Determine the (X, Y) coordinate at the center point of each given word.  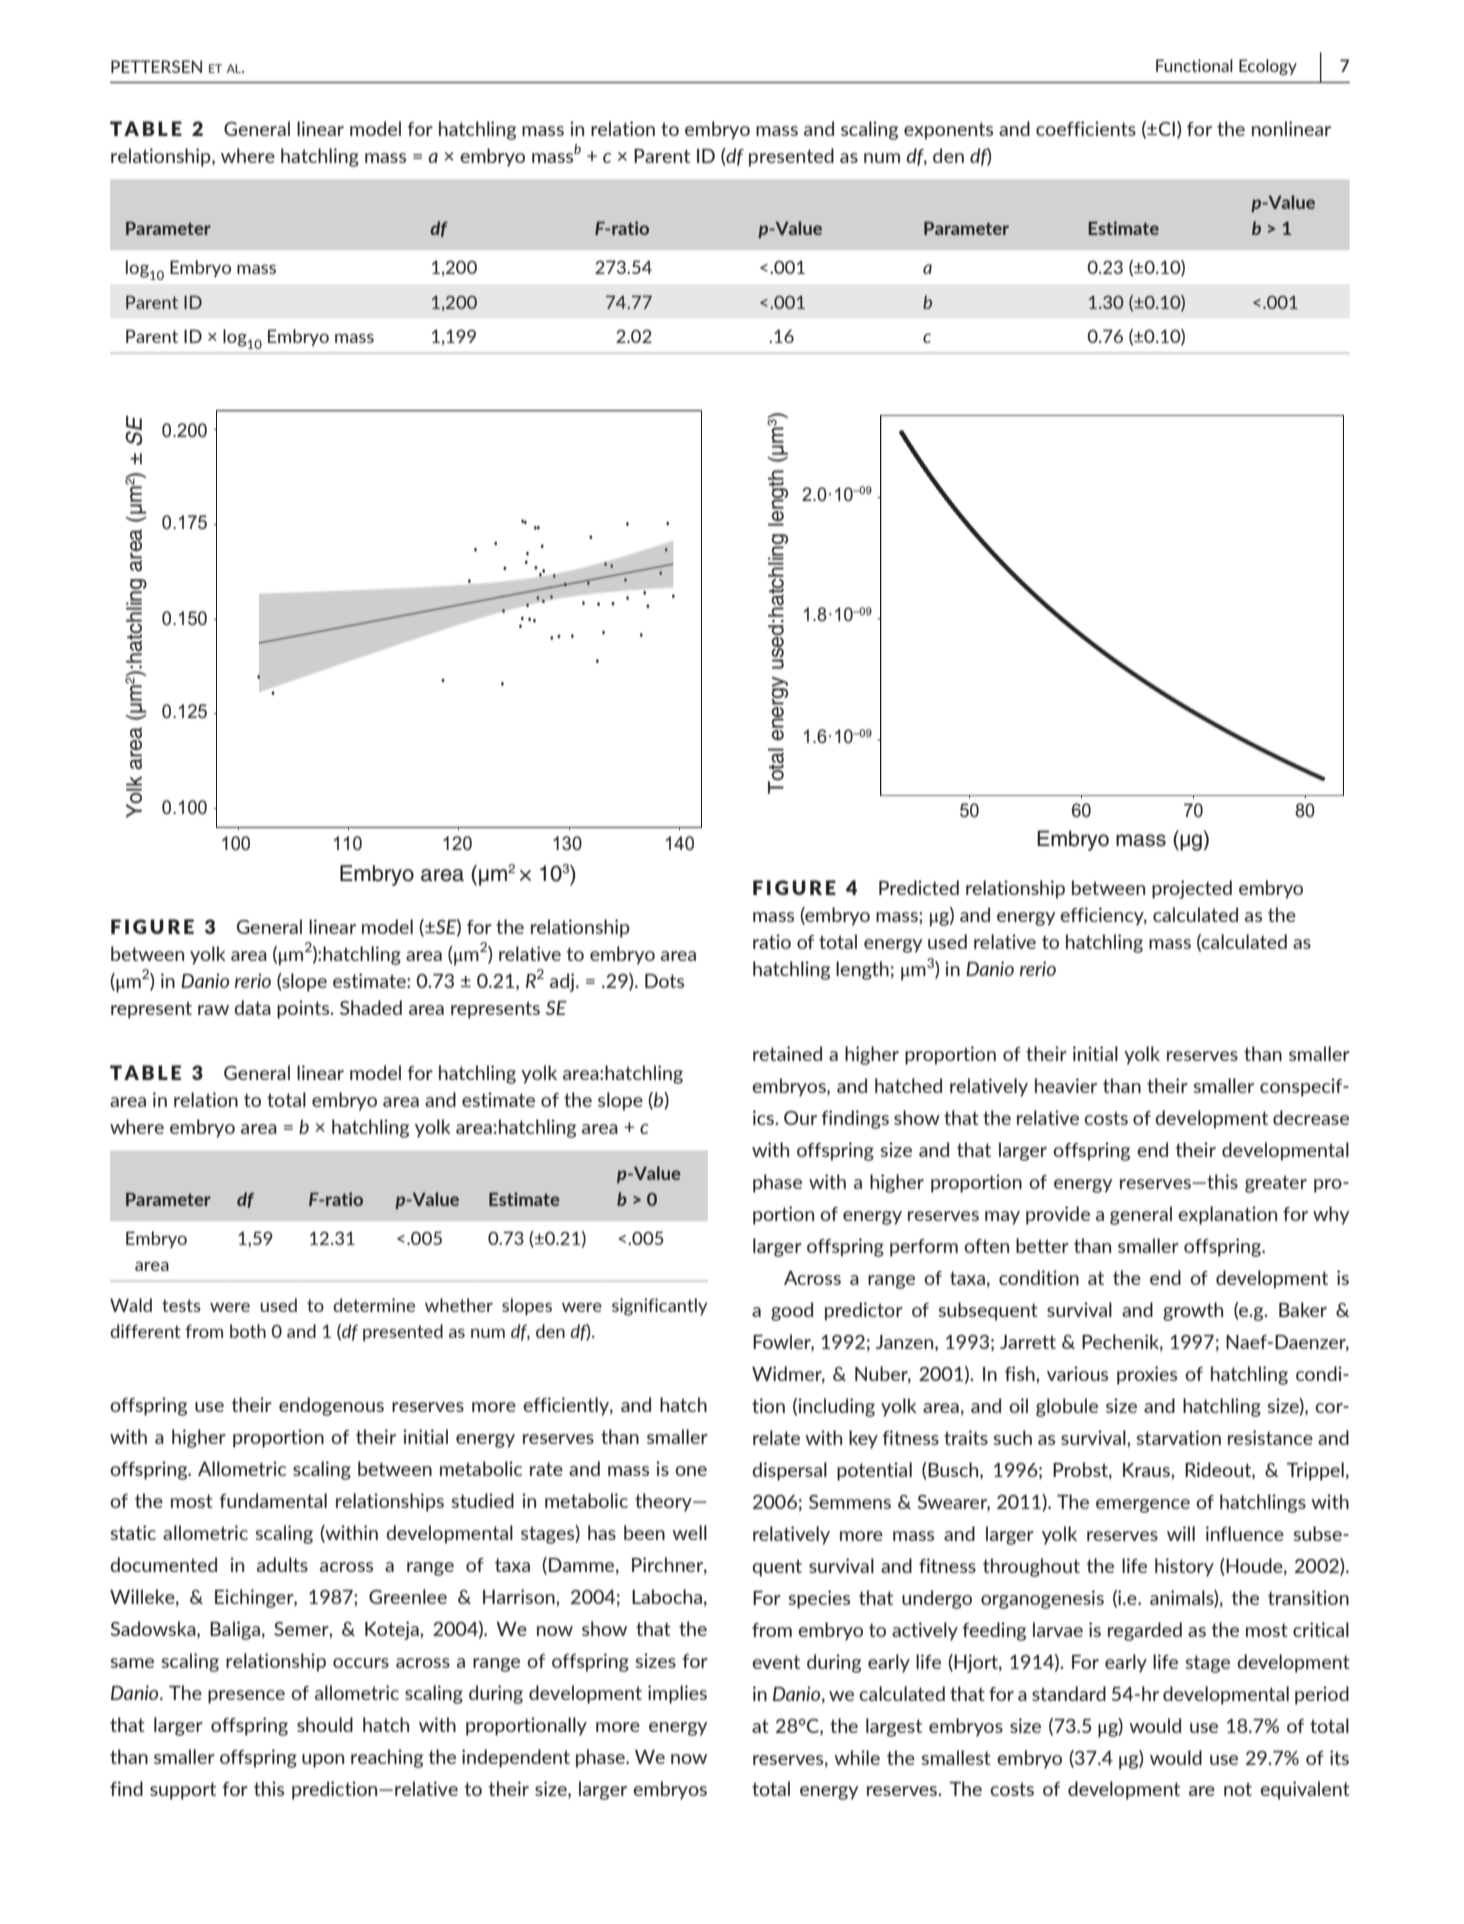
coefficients (1086, 128)
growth (1193, 1311)
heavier (1066, 1085)
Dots (664, 981)
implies (677, 1694)
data (252, 1007)
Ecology (1268, 67)
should (325, 1724)
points (304, 1009)
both (248, 1331)
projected (1192, 889)
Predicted (919, 887)
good (792, 1311)
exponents (948, 131)
